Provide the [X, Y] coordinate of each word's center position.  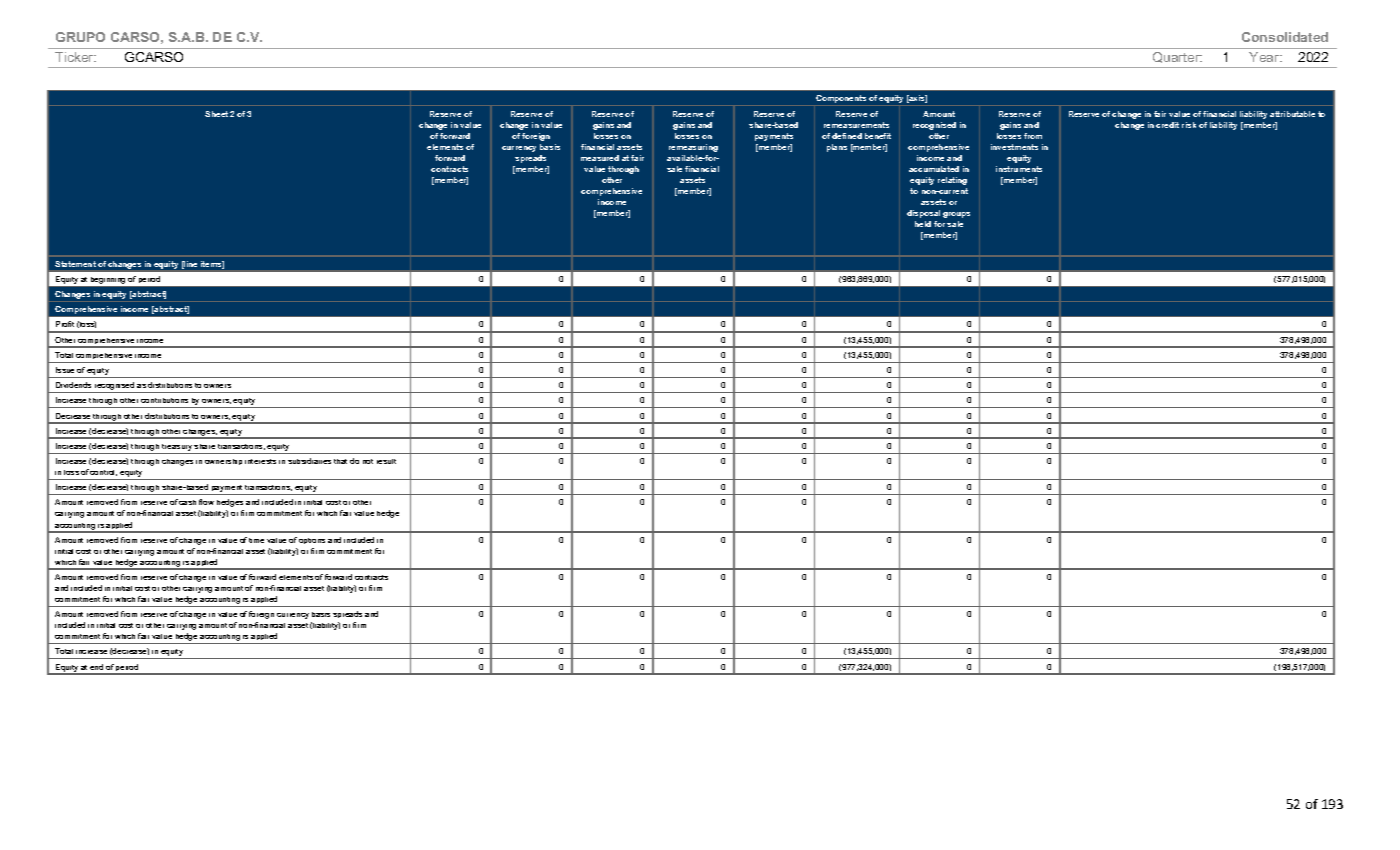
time [256, 540]
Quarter [1177, 57]
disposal [923, 214]
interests [260, 461]
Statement [75, 264]
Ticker [75, 57]
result [386, 461]
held [923, 224]
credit [1167, 125]
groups [956, 215]
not [368, 461]
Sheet [216, 114]
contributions [164, 400]
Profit [65, 324]
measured [600, 158]
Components [841, 100]
